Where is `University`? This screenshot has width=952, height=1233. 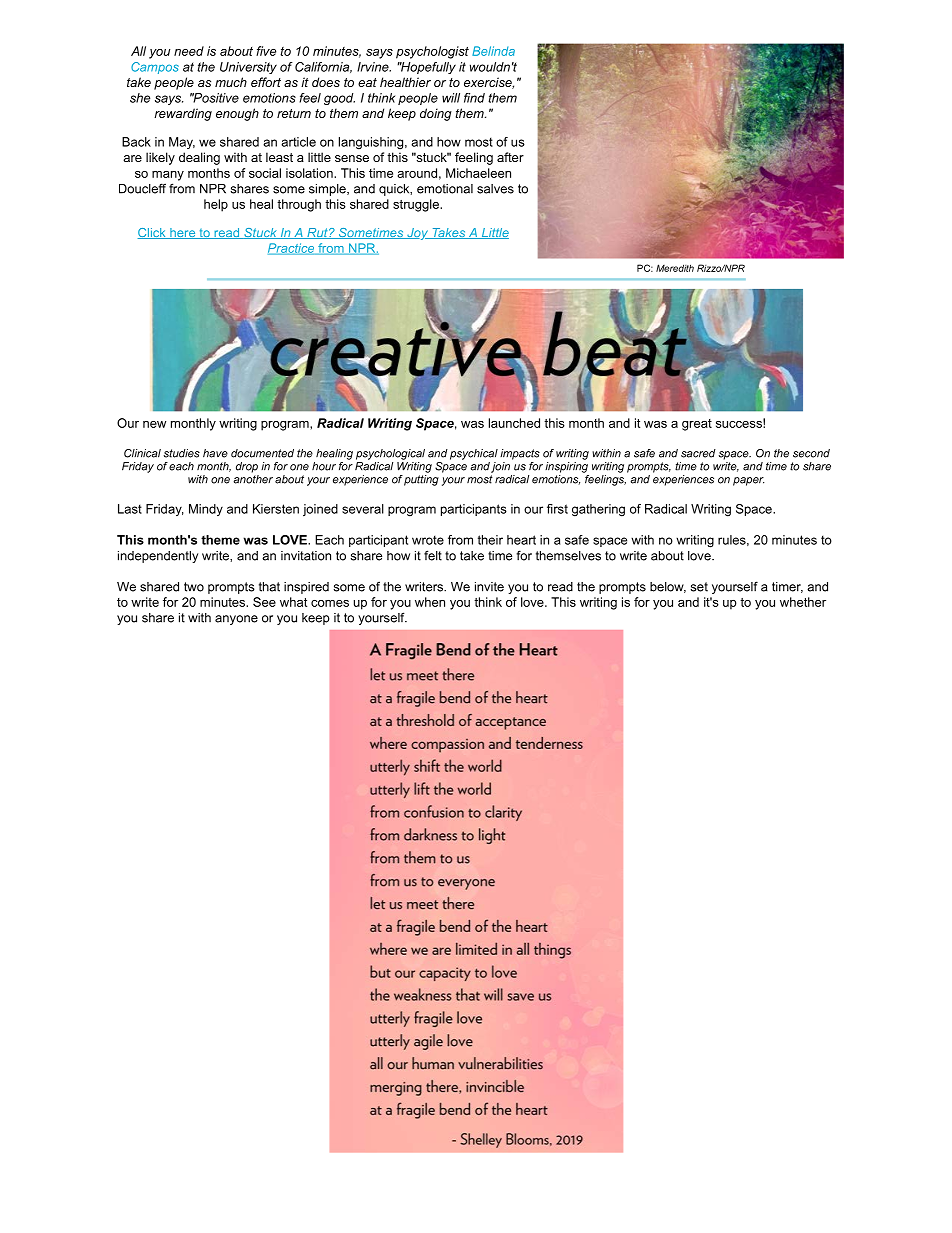
University is located at coordinates (248, 68).
